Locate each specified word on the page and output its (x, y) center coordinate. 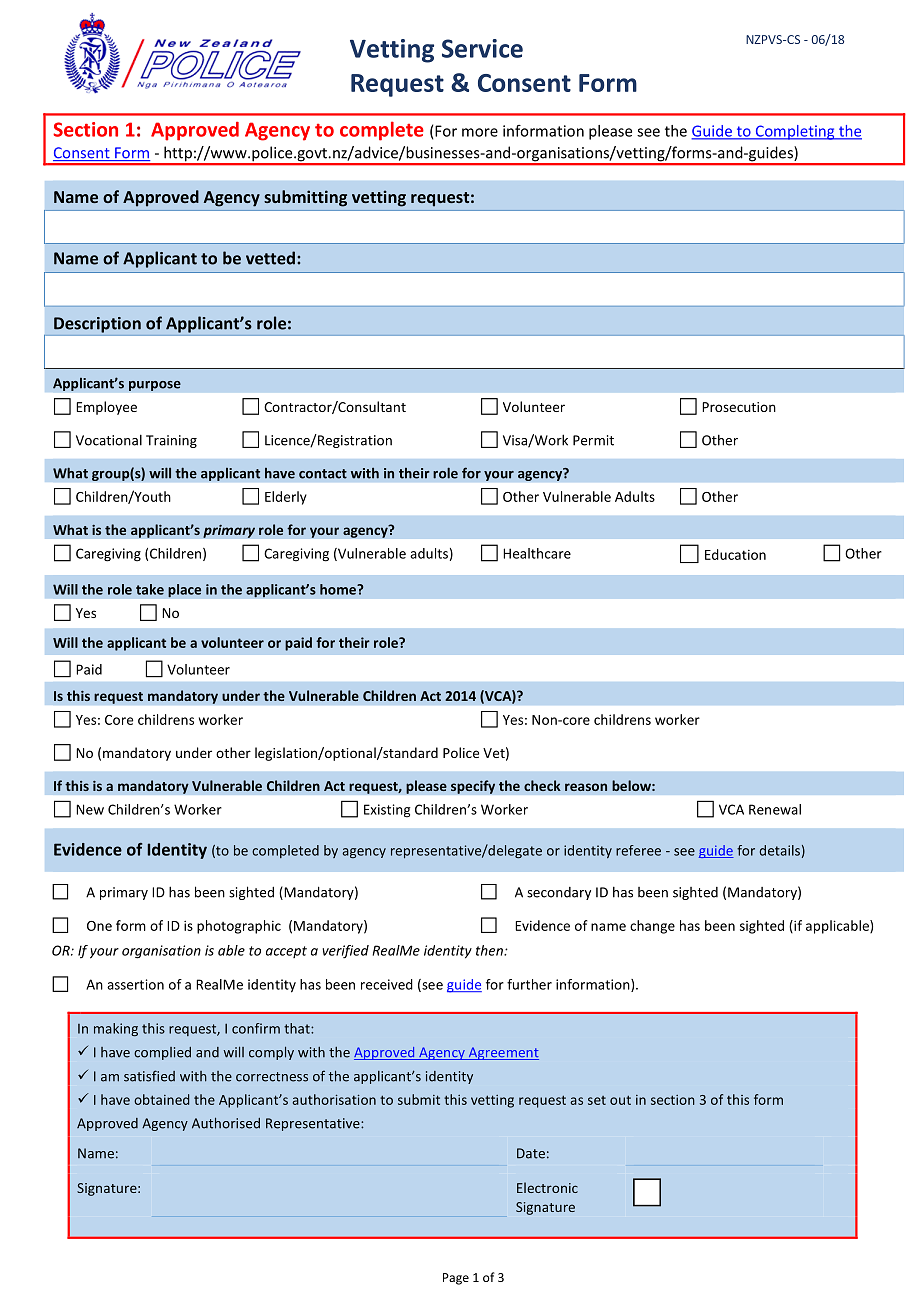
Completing (795, 132)
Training (171, 441)
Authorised (226, 1123)
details (780, 850)
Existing (387, 811)
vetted (270, 258)
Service (482, 48)
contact (323, 474)
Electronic (547, 1187)
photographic (239, 927)
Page (456, 1279)
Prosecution (739, 407)
